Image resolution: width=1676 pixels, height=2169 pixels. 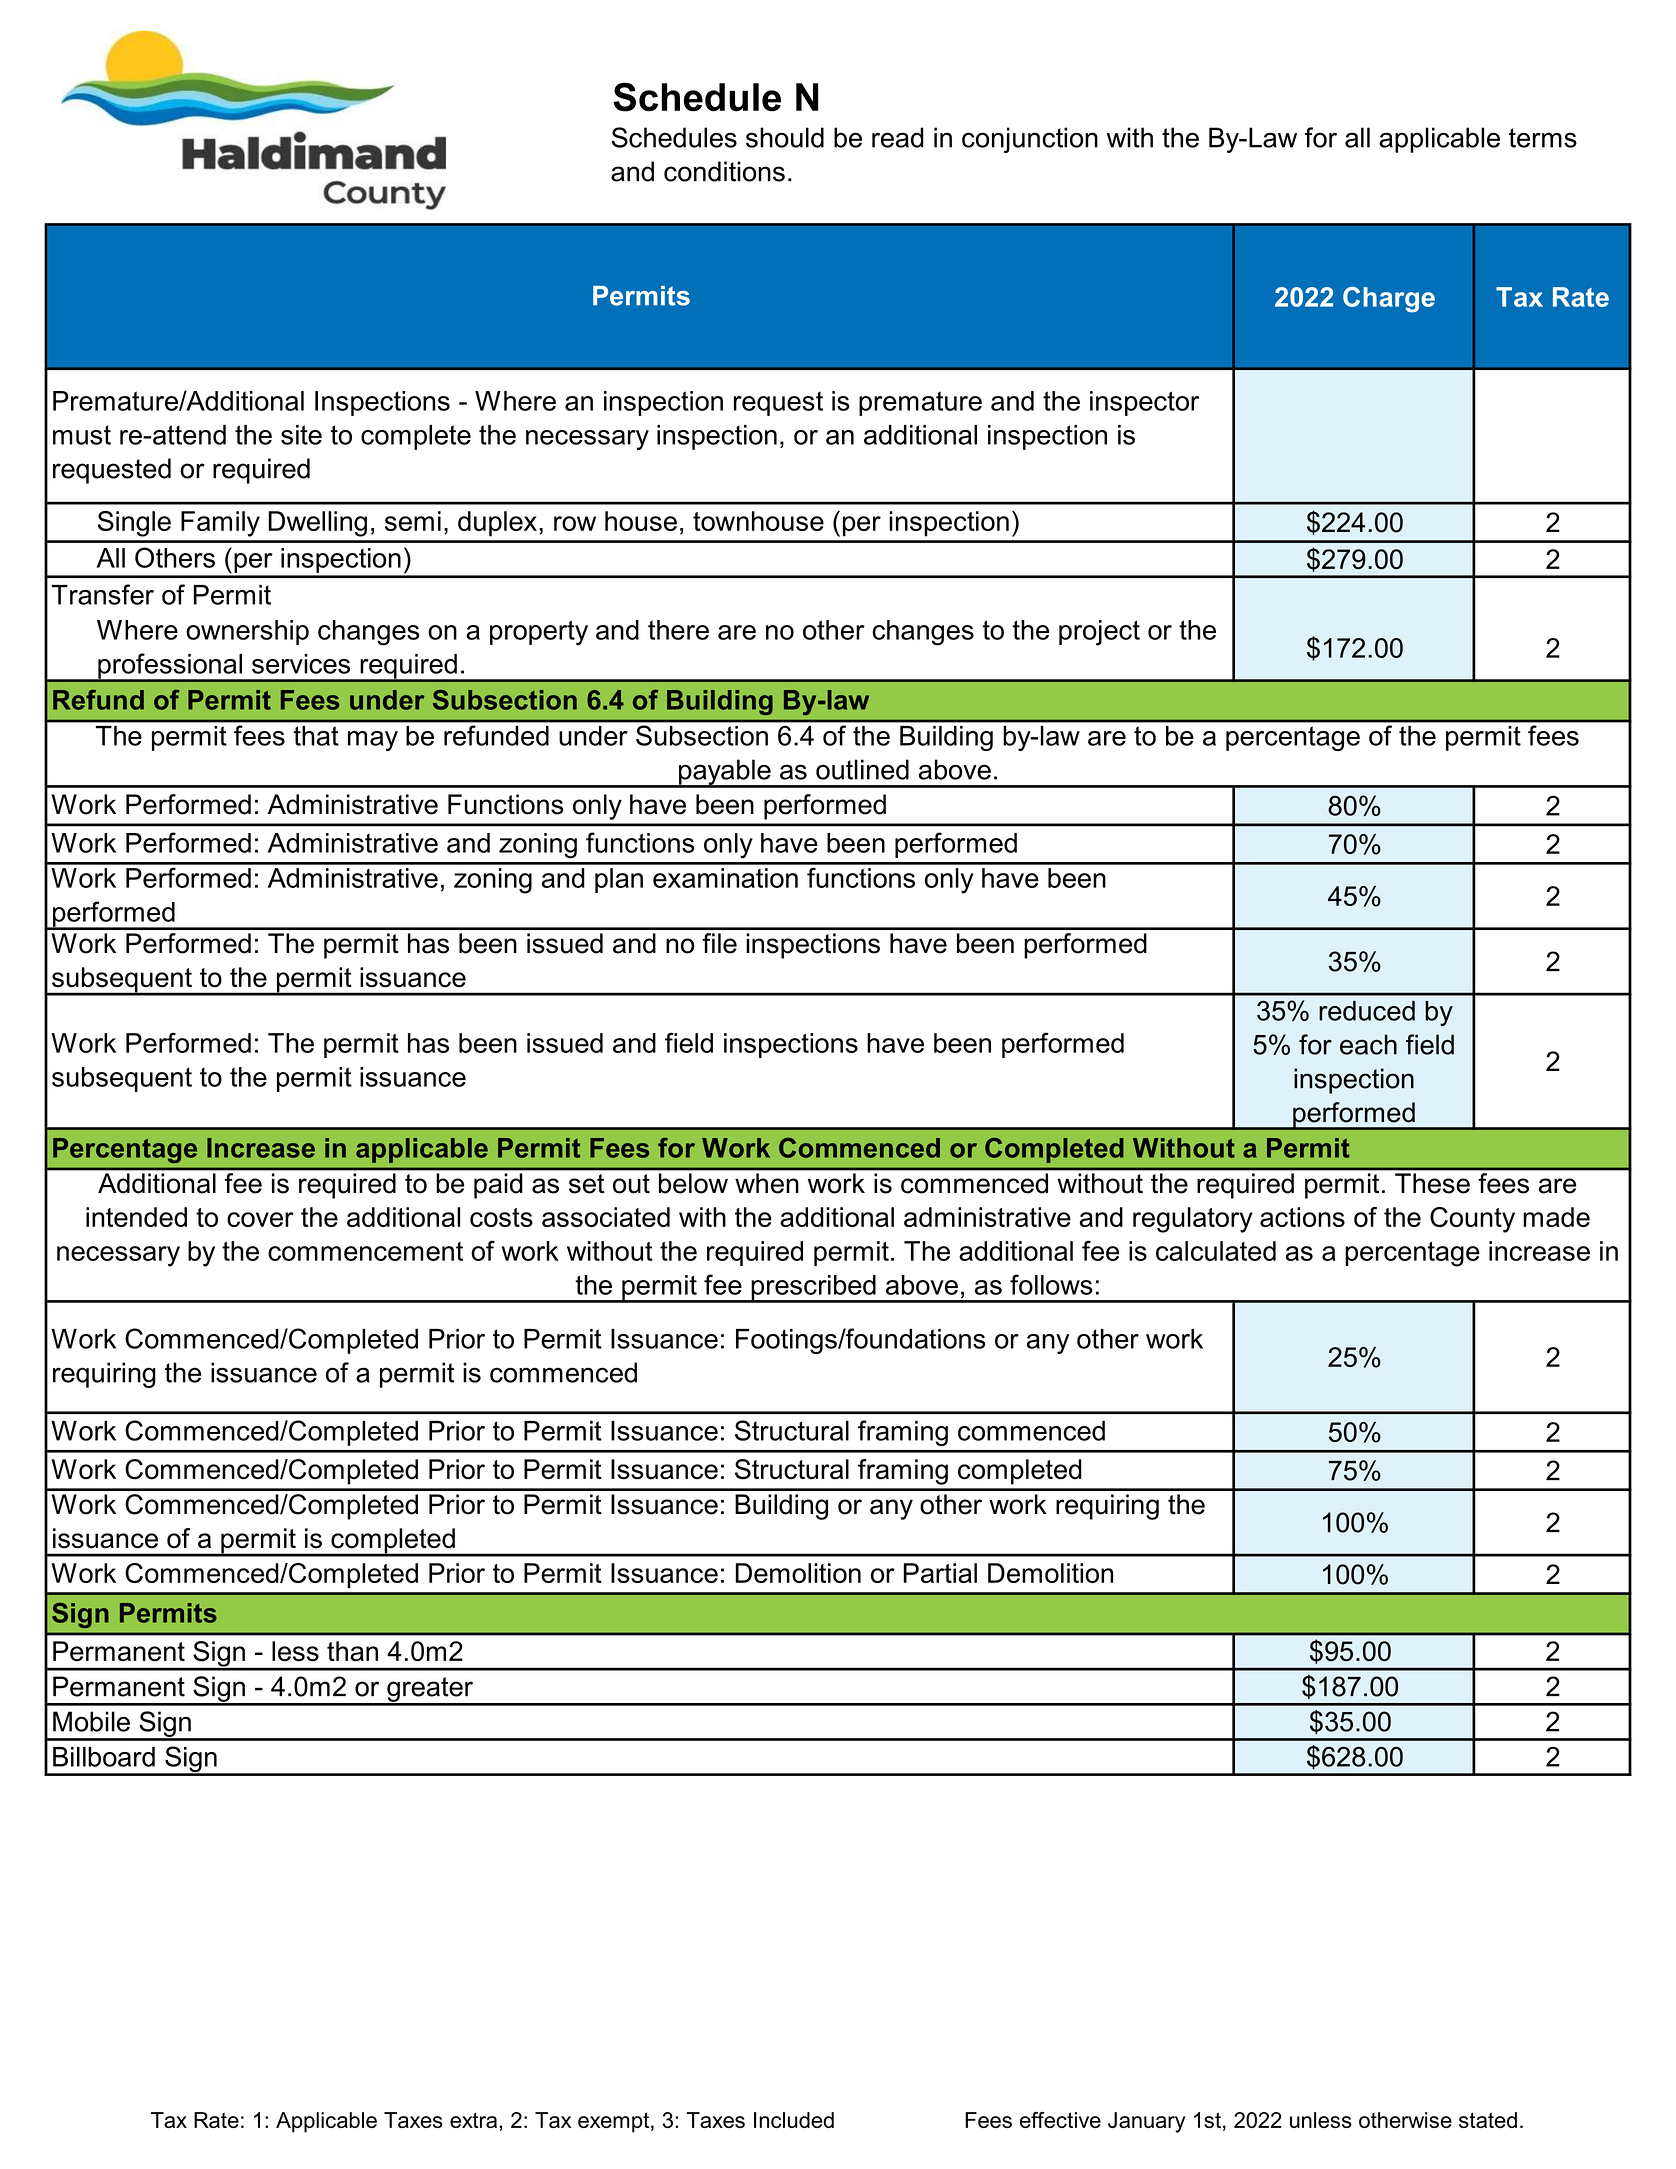 What do you see at coordinates (794, 2120) in the image?
I see `Included` at bounding box center [794, 2120].
